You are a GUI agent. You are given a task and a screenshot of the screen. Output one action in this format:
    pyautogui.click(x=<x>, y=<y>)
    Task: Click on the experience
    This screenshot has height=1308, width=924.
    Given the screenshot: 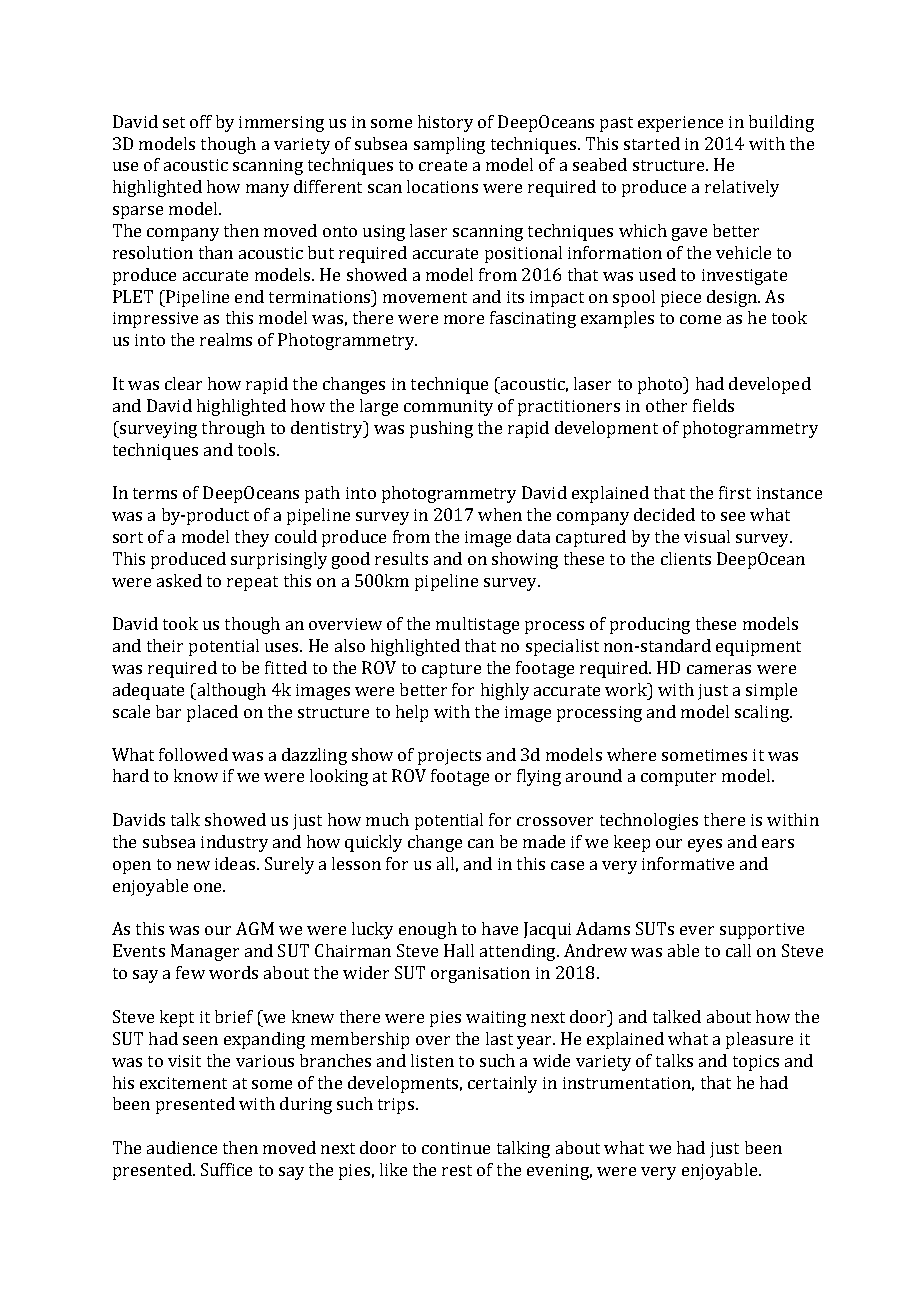 What is the action you would take?
    pyautogui.click(x=680, y=124)
